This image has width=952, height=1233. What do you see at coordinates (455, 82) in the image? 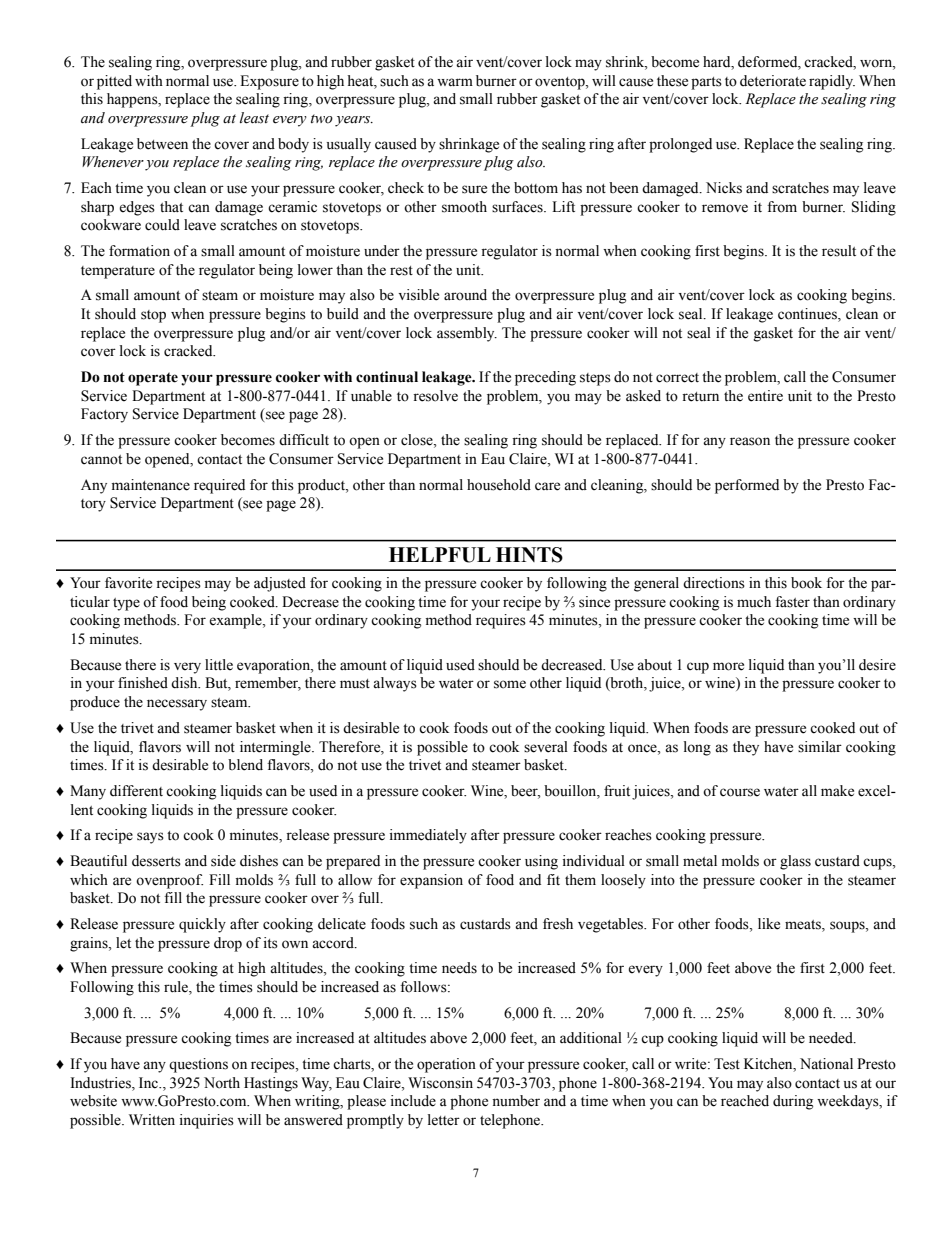
I see `warm` at bounding box center [455, 82].
